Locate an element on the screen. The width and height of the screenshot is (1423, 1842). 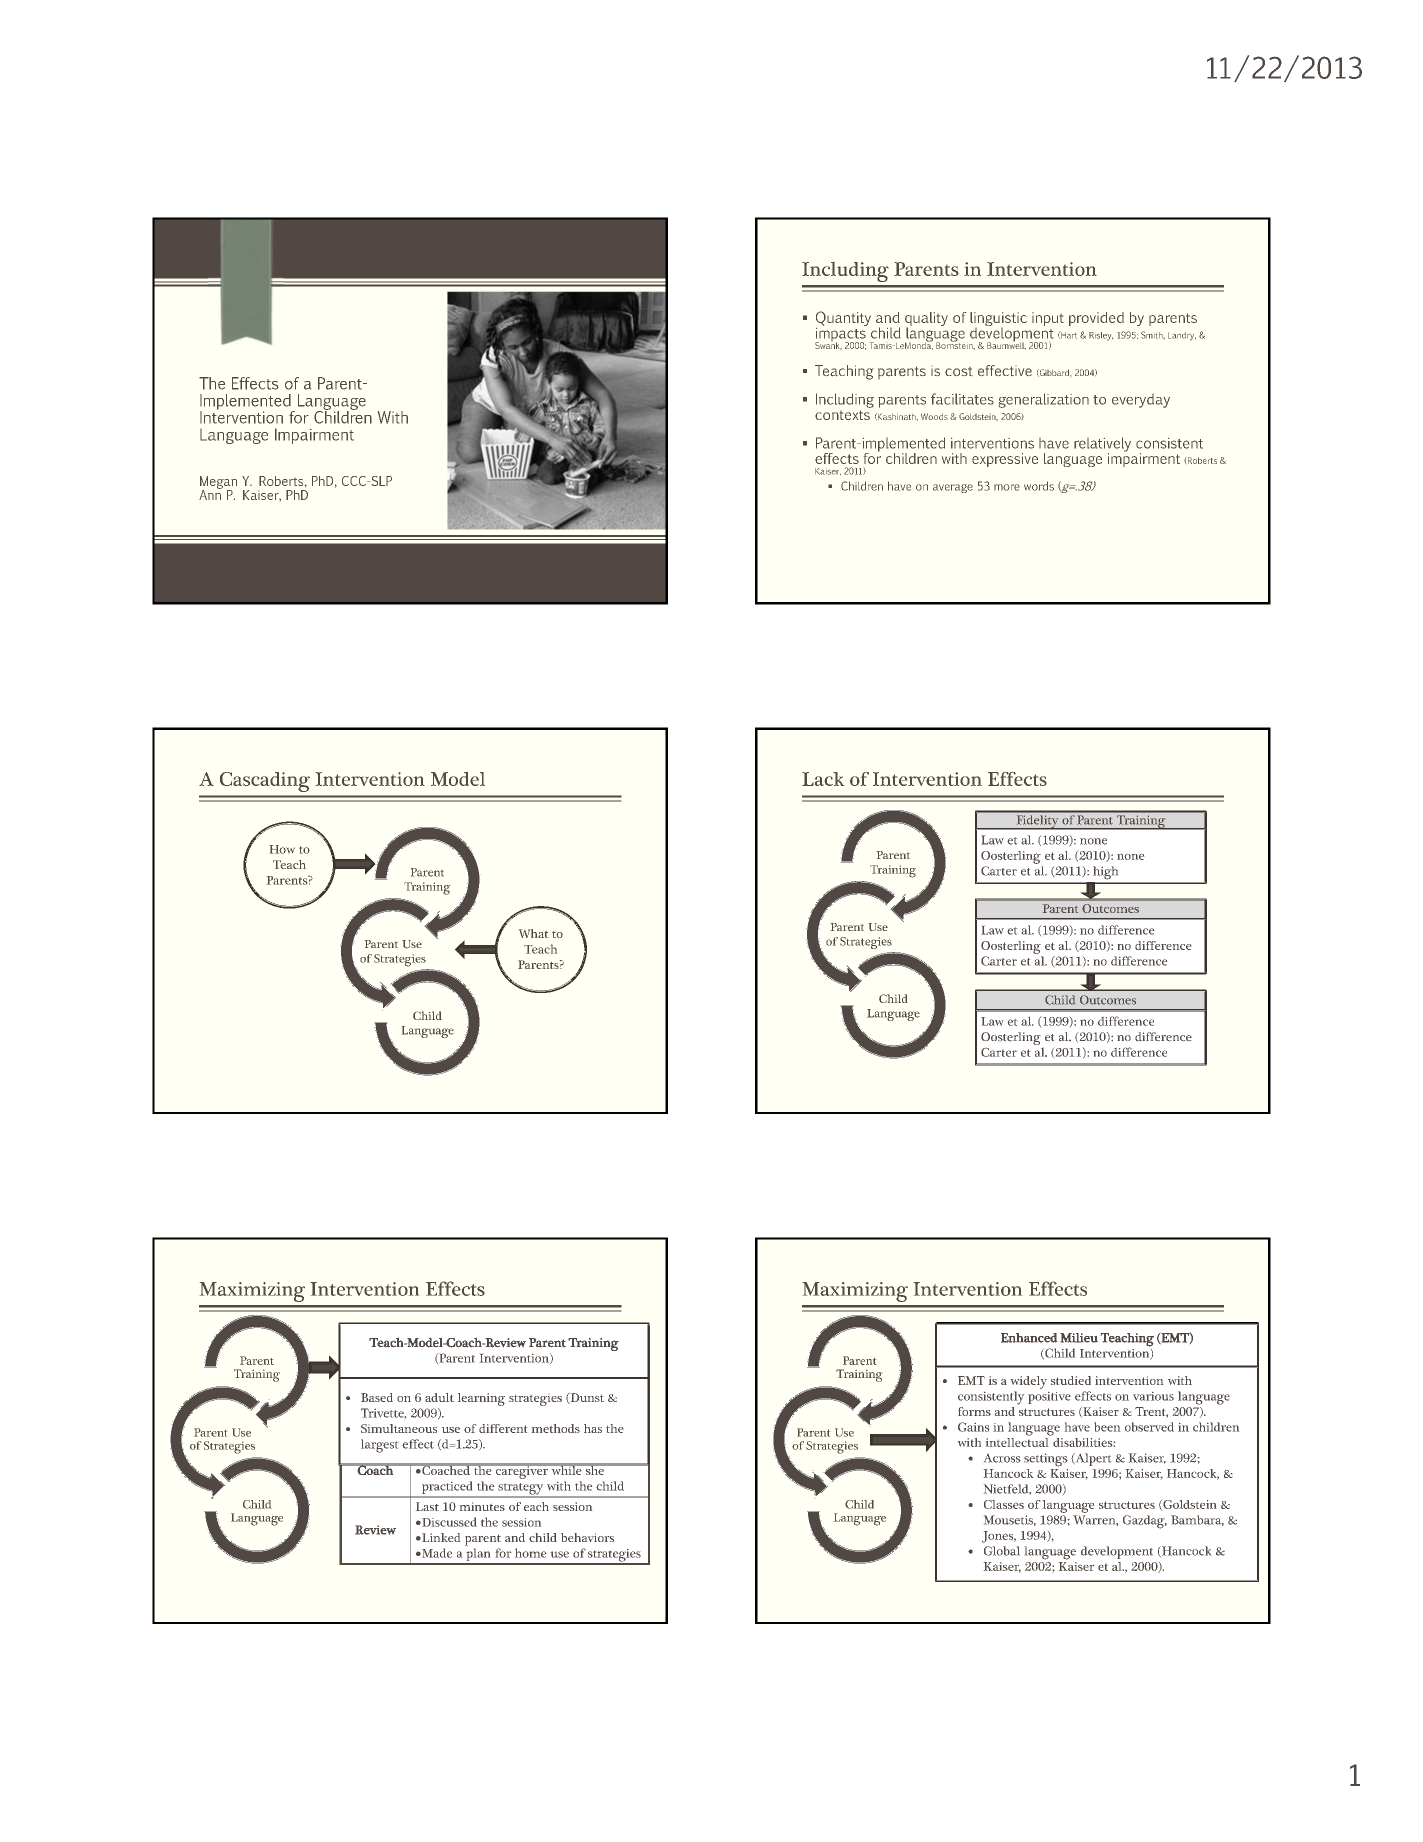
has is located at coordinates (593, 1428).
